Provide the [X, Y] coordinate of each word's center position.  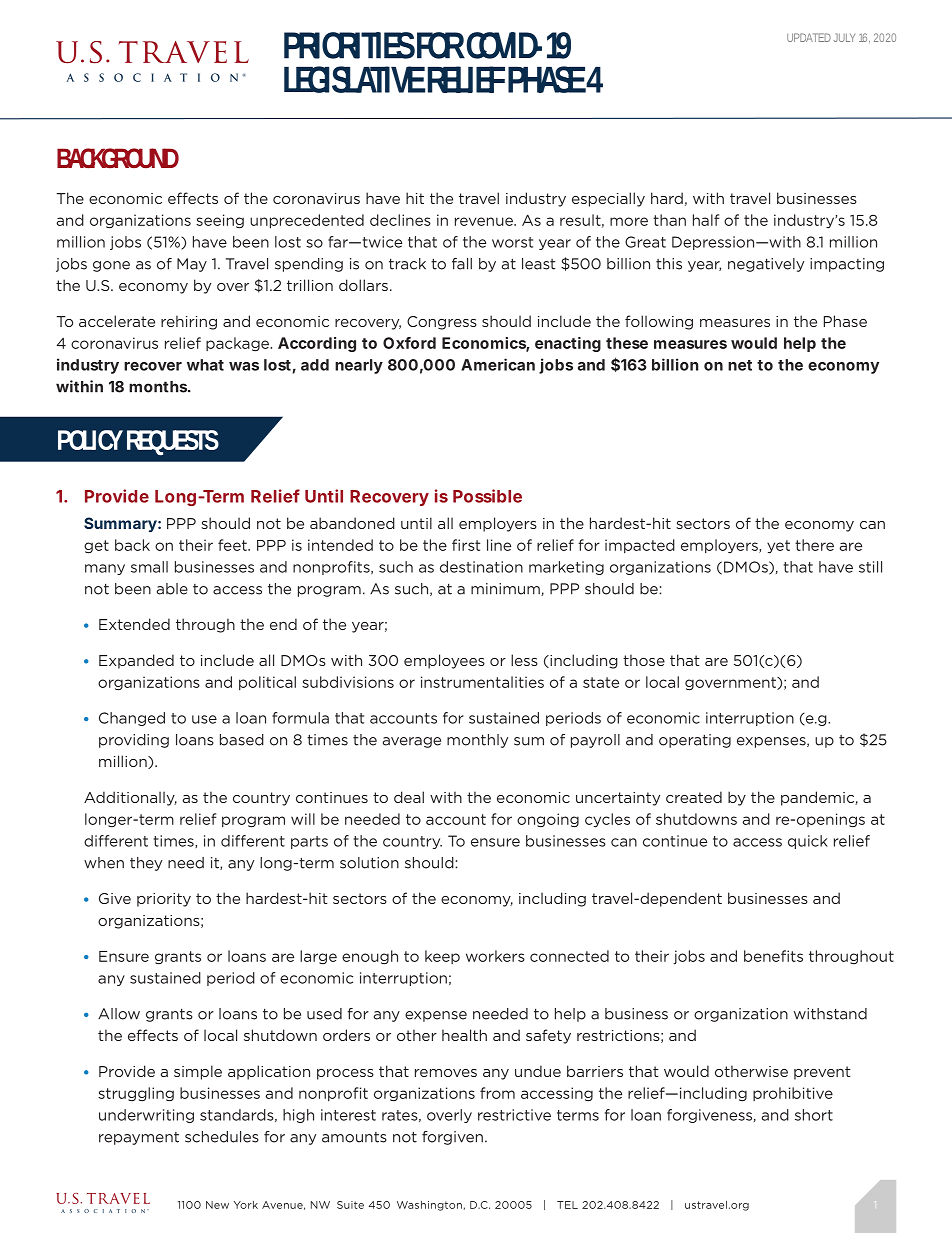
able [172, 589]
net [740, 365]
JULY [844, 37]
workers [495, 956]
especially [608, 199]
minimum [506, 589]
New [217, 1205]
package [239, 344]
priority [164, 900]
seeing [220, 221]
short [814, 1115]
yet [778, 547]
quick [808, 842]
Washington [429, 1206]
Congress [442, 323]
